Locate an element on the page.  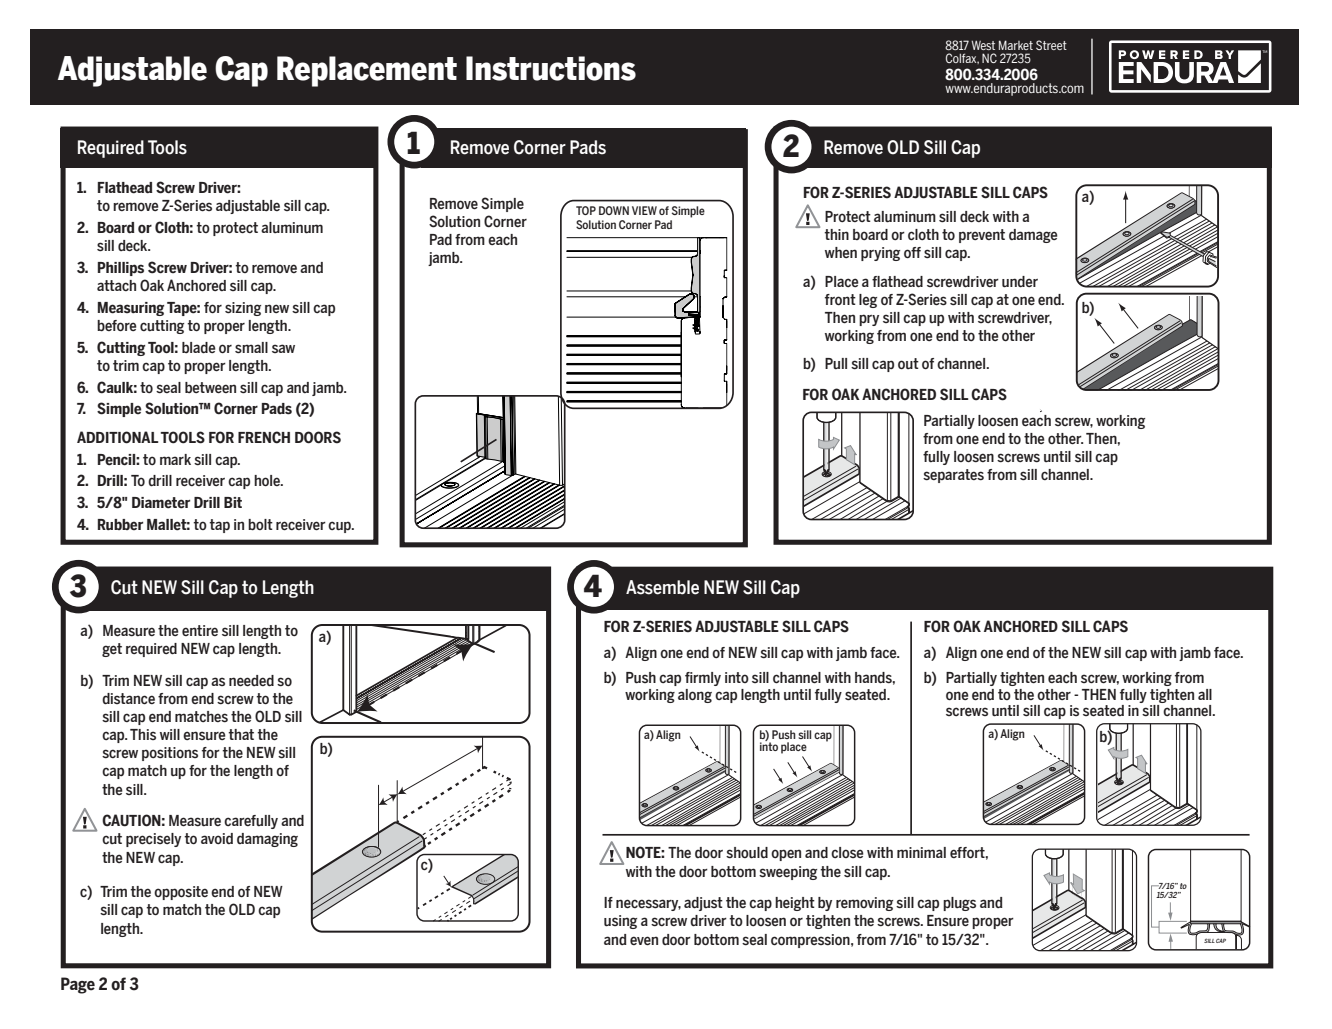
Instructions is located at coordinates (551, 68).
